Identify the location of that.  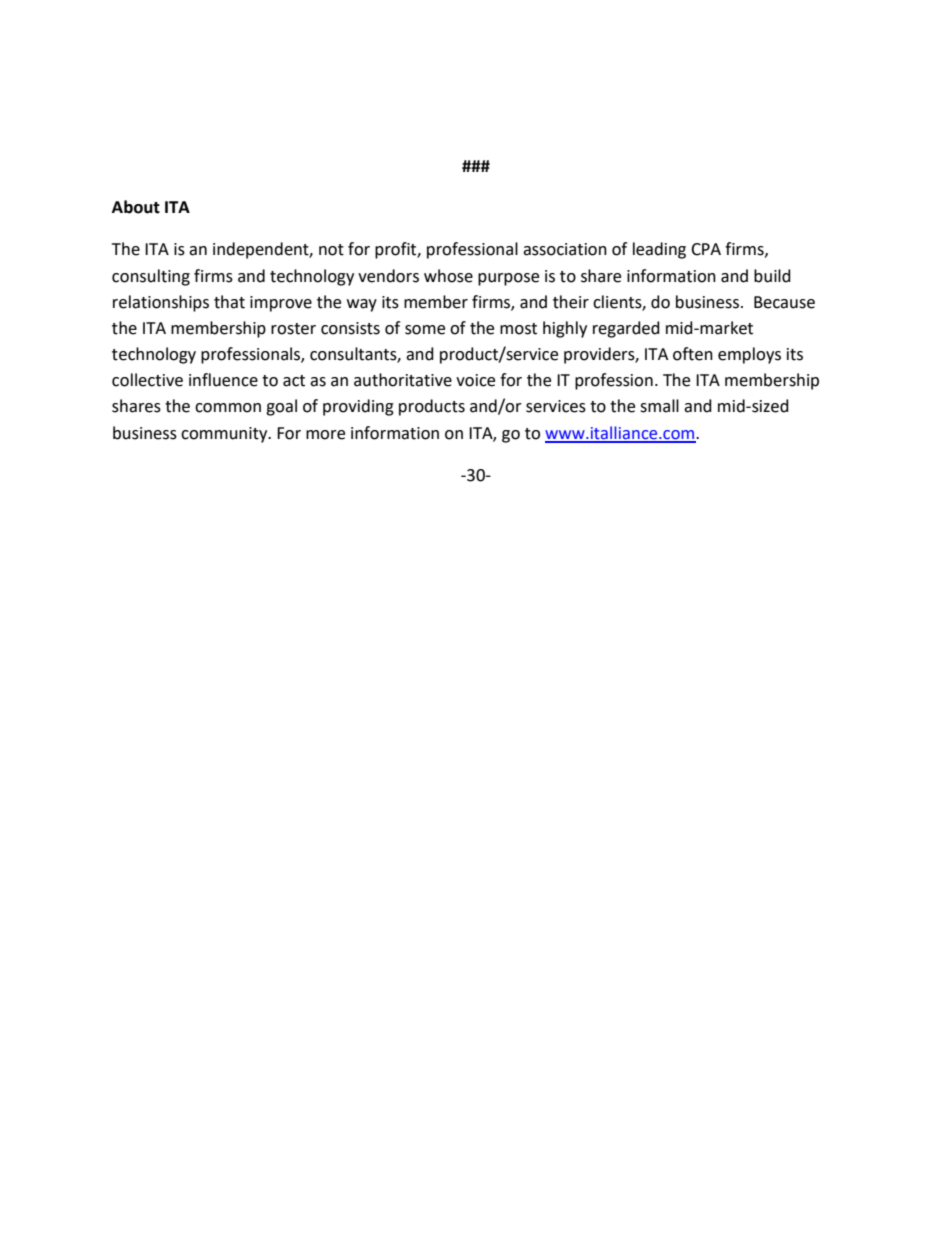
(229, 302).
